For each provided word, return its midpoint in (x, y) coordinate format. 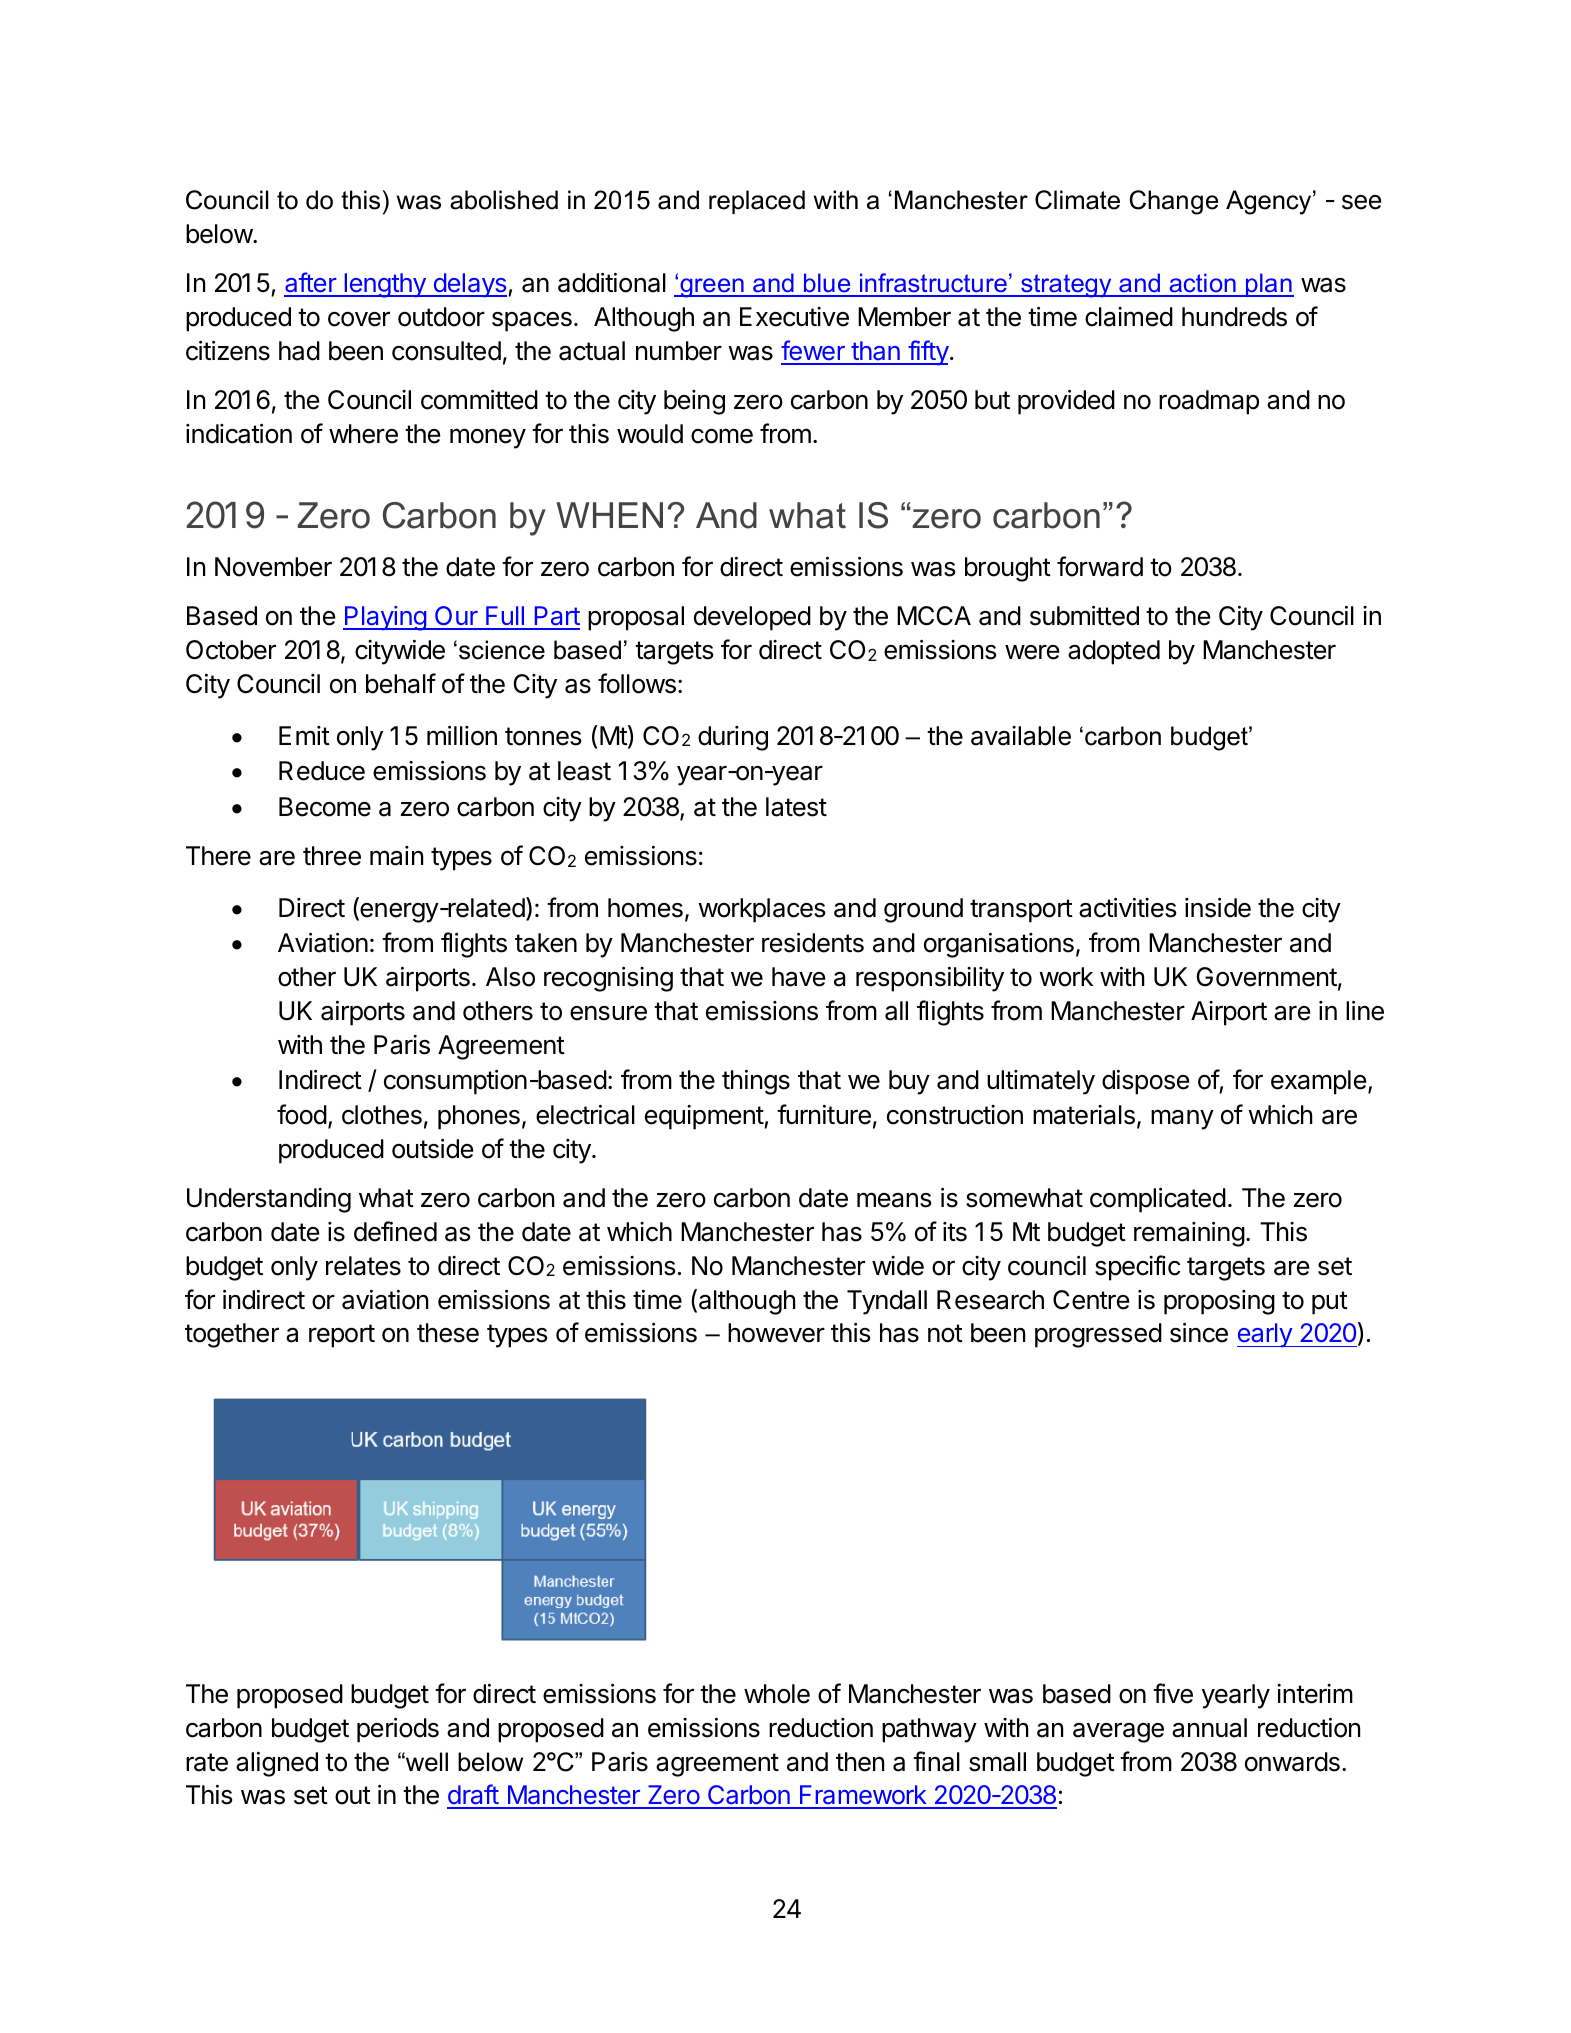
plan (1269, 285)
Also (510, 977)
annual (1209, 1728)
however (776, 1333)
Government (1266, 977)
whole (777, 1694)
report (342, 1336)
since (1199, 1333)
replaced (757, 202)
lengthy (385, 285)
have (799, 977)
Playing (385, 618)
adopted (1114, 652)
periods (398, 1730)
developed (752, 618)
